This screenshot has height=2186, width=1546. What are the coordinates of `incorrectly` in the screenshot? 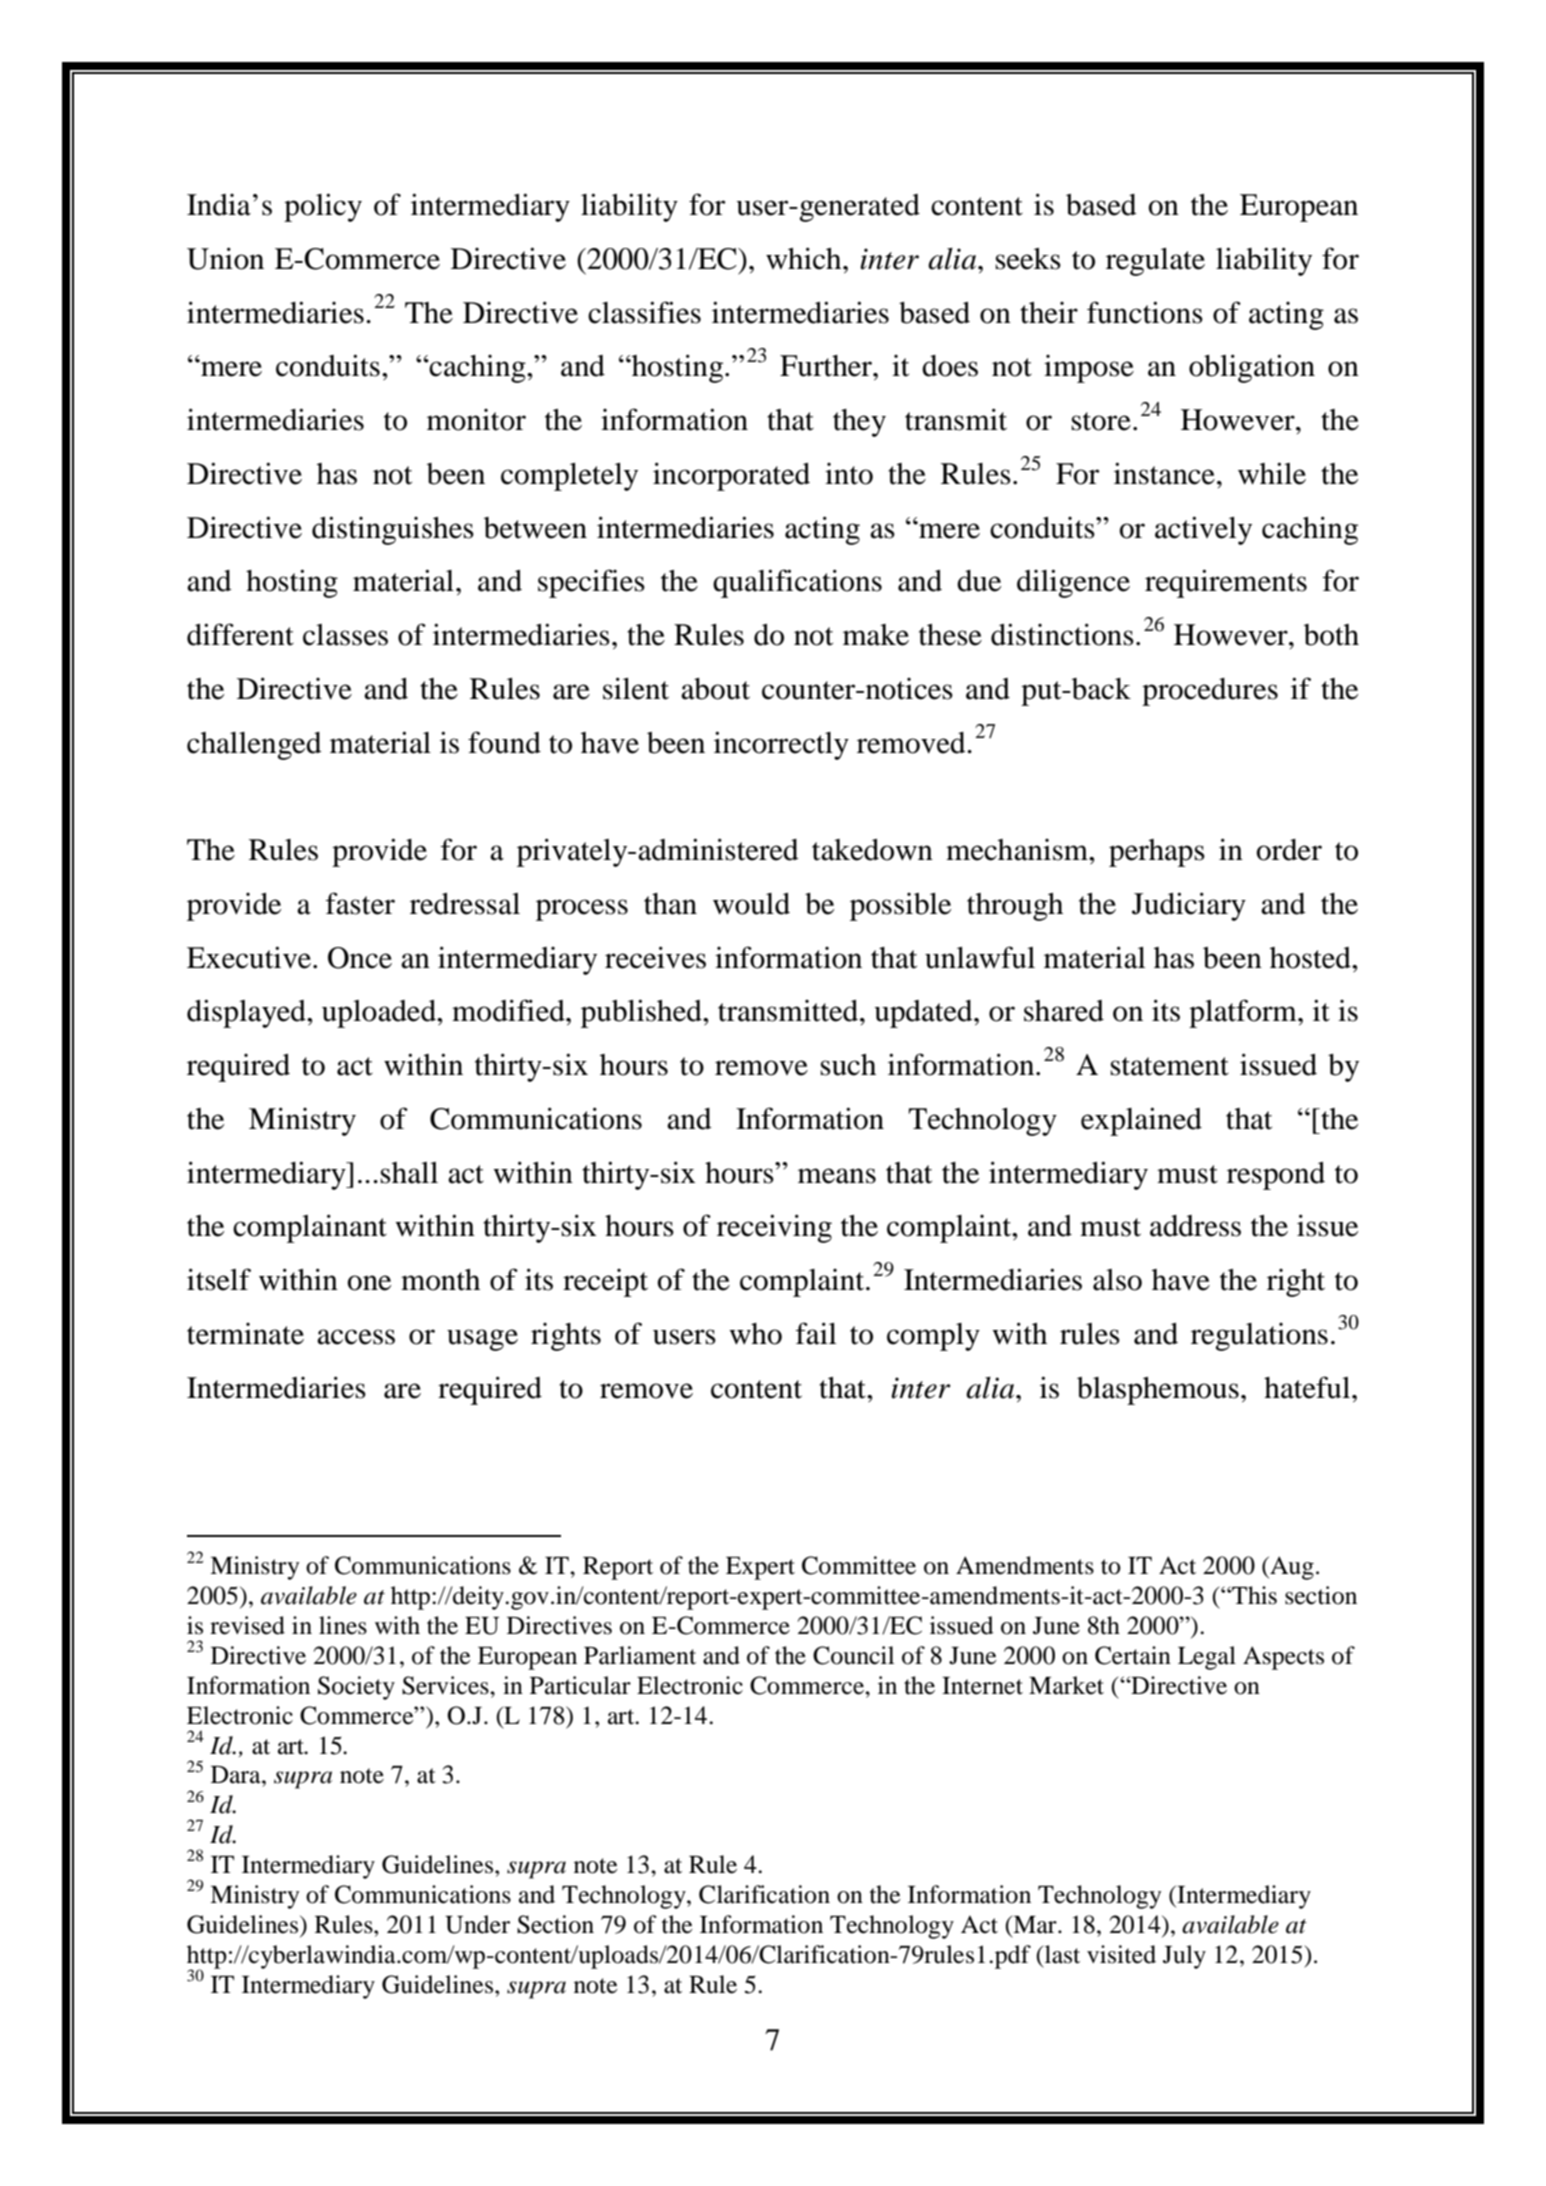 It's located at (781, 745).
